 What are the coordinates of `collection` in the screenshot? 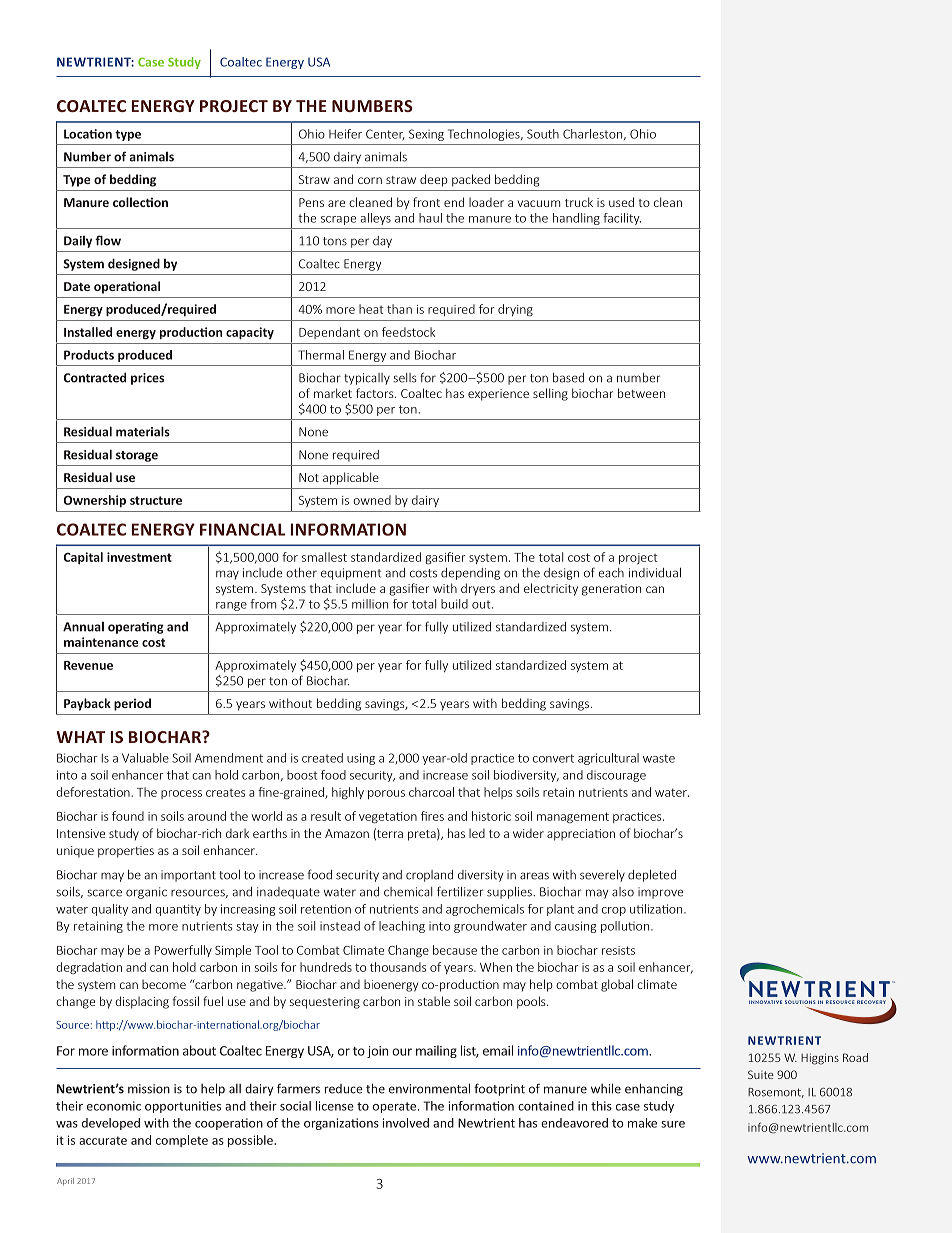 It's located at (140, 202).
